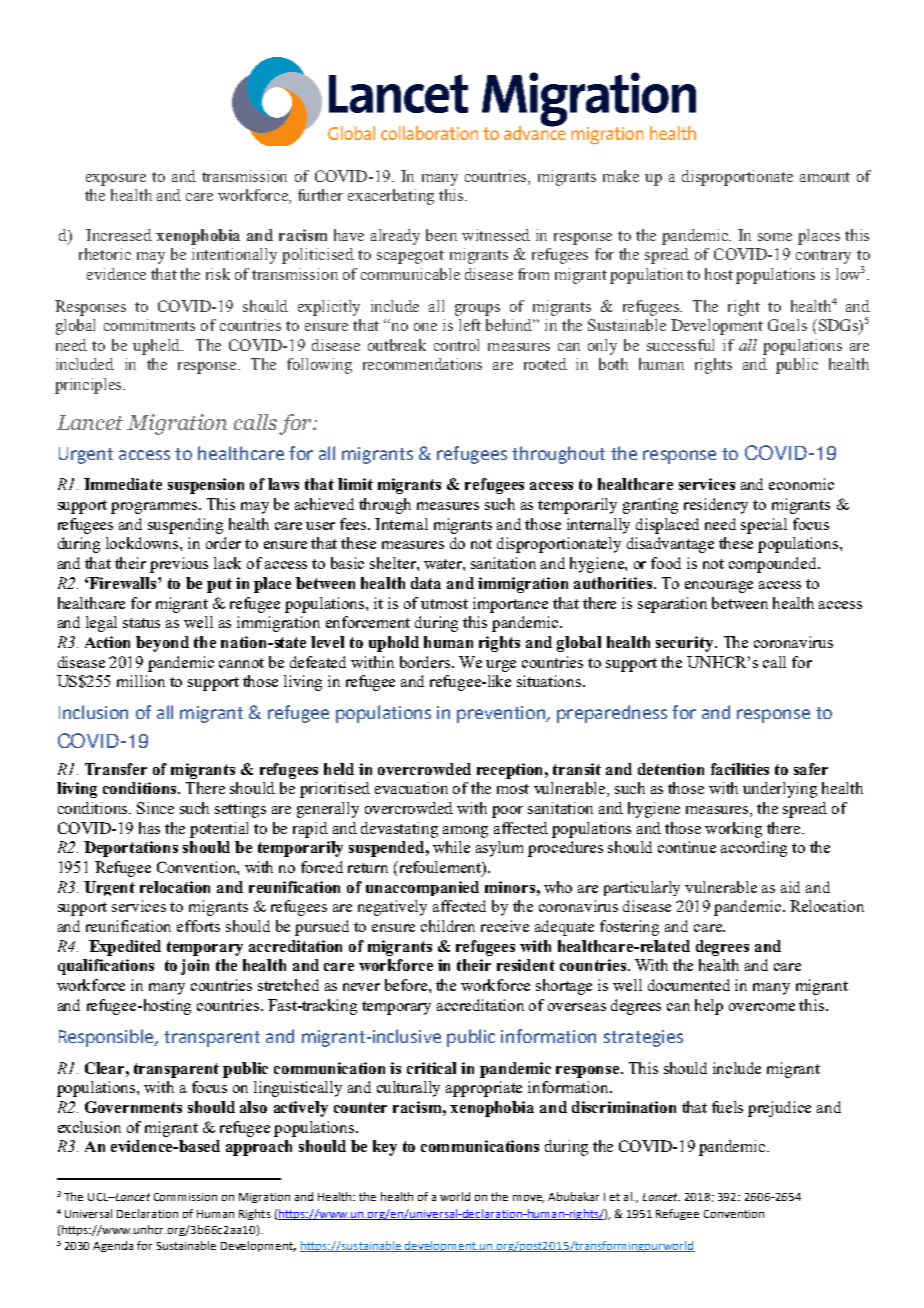  I want to click on encourage, so click(719, 587).
